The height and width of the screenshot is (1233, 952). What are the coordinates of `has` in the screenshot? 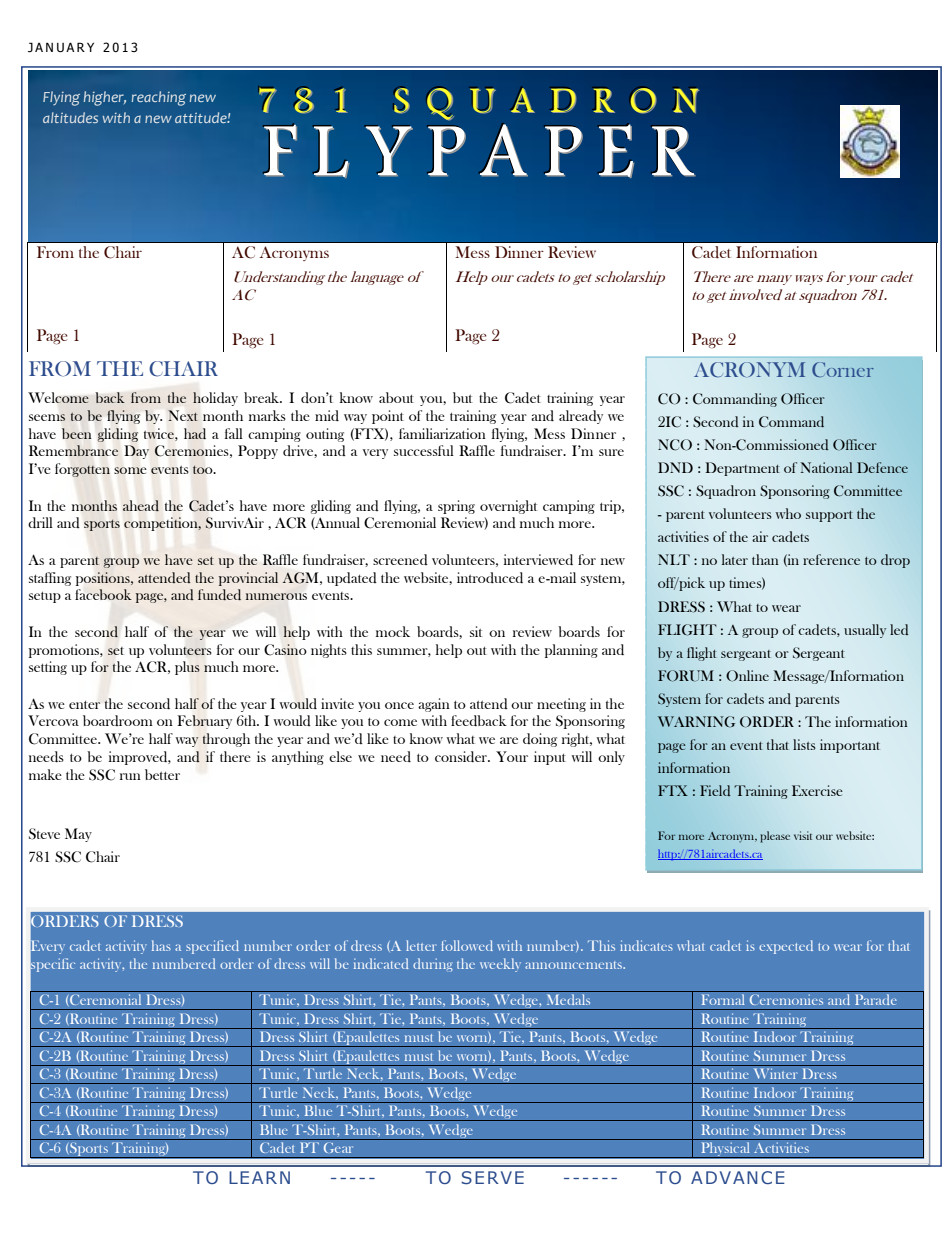 It's located at (161, 945).
